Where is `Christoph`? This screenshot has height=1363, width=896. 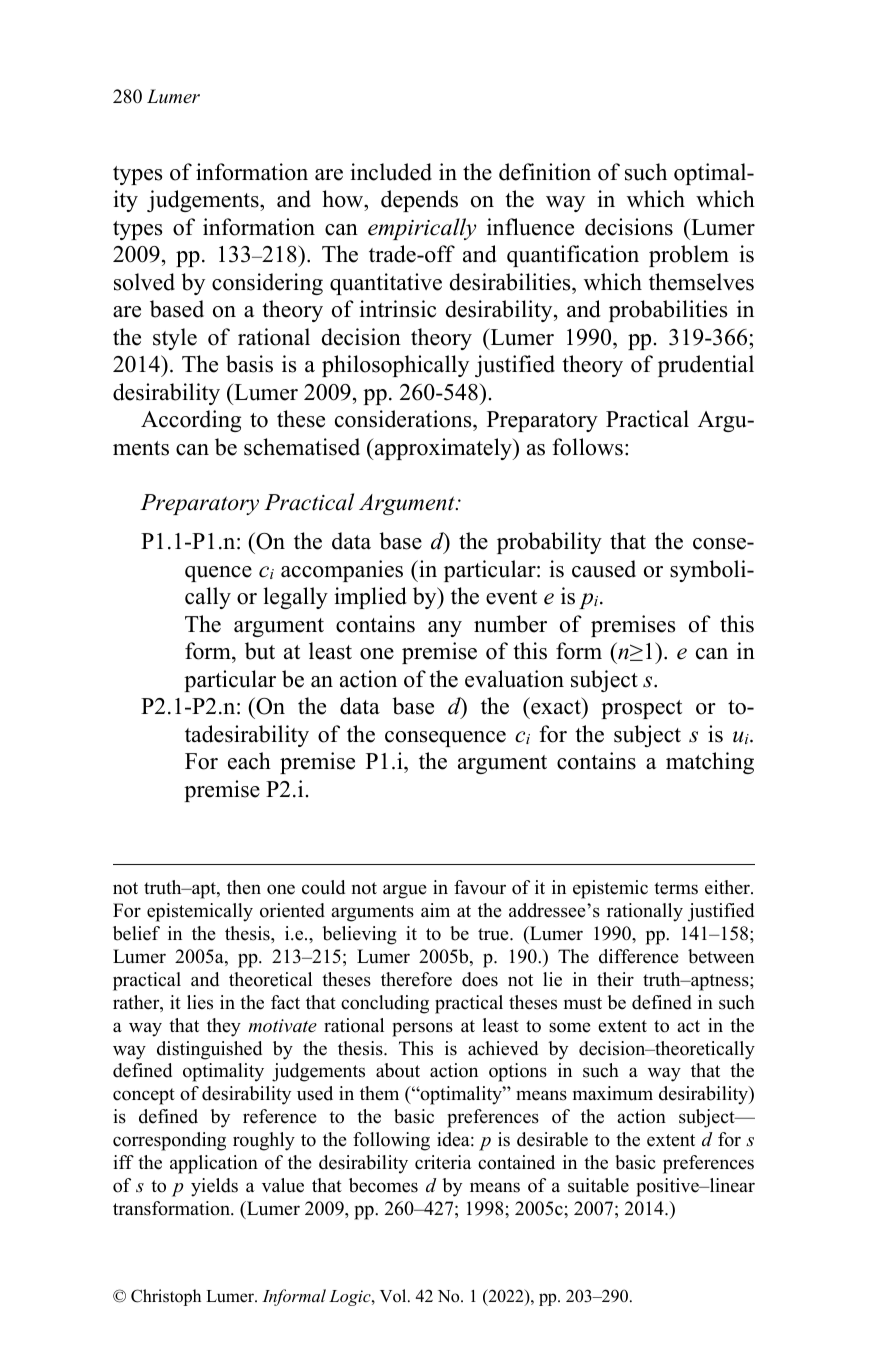
Christoph is located at coordinates (166, 1297).
